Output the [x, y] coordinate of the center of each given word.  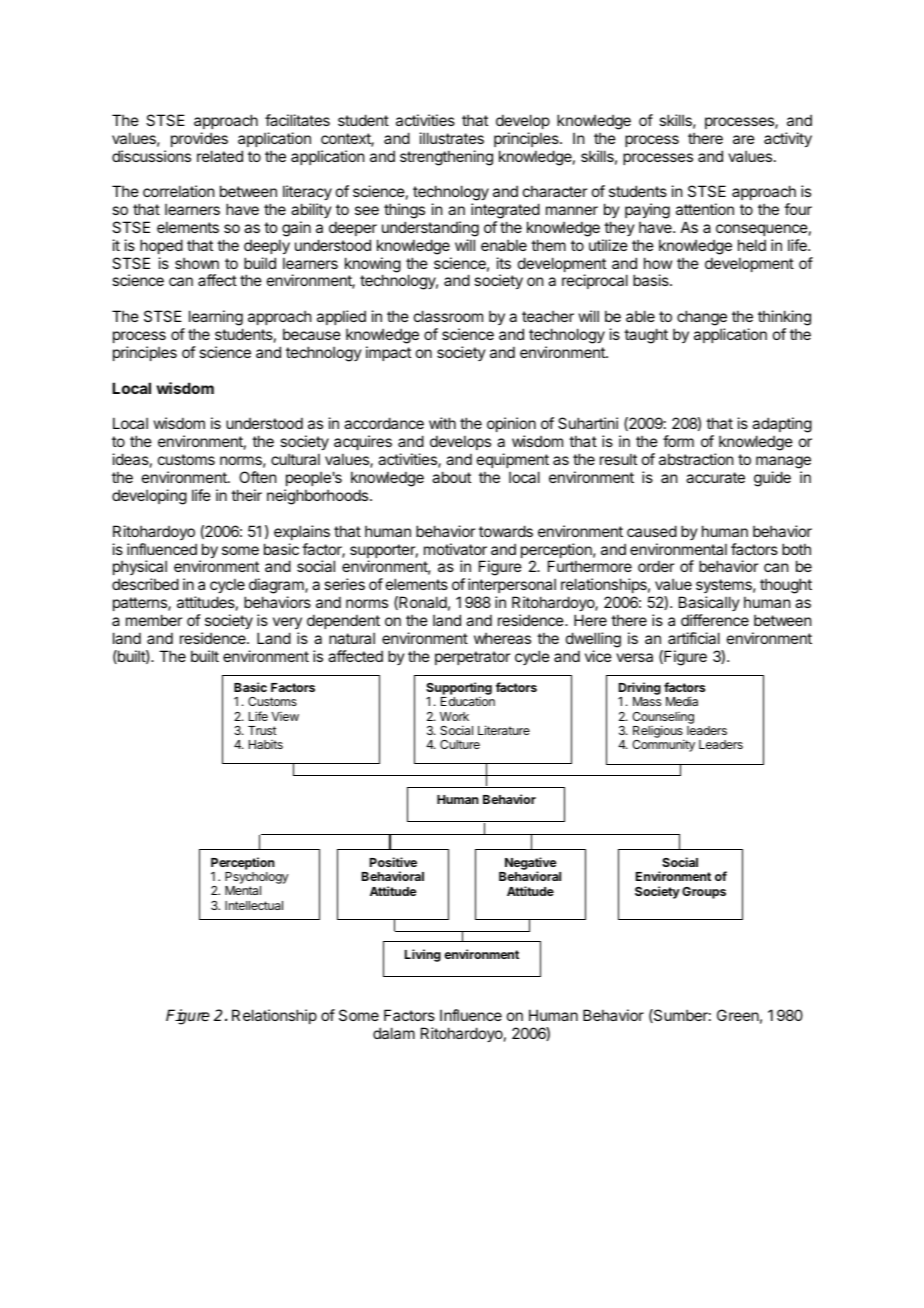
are [744, 139]
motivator [455, 549]
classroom [448, 316]
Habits [266, 744]
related [220, 156]
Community [663, 745]
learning [216, 319]
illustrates [452, 138]
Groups [704, 893]
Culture [460, 744]
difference [715, 620]
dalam [394, 1033]
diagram [277, 587]
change [702, 319]
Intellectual [254, 905]
